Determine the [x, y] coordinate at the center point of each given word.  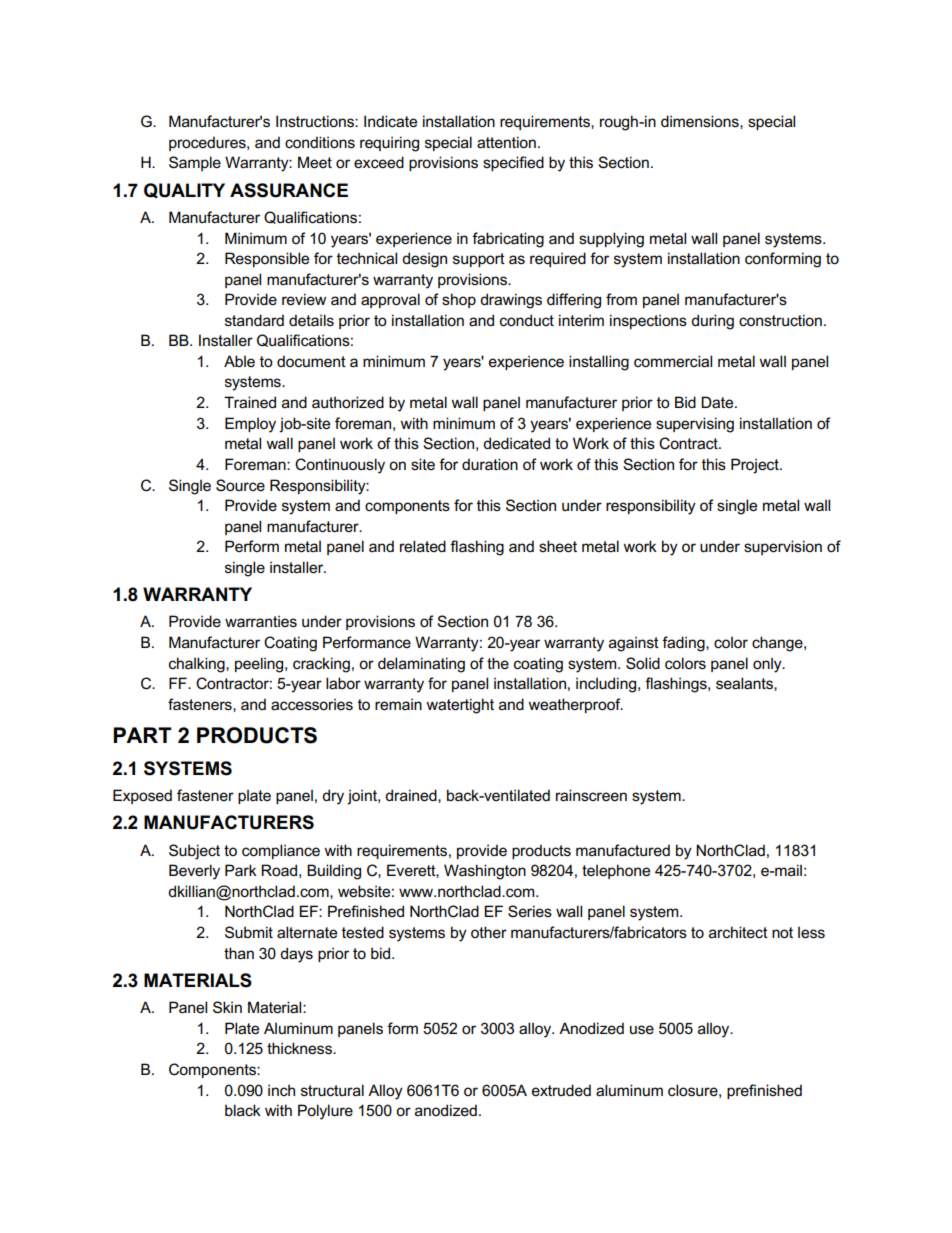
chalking [198, 665]
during [712, 322]
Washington [485, 872]
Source [240, 485]
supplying [611, 240]
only [768, 665]
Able [239, 361]
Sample [195, 163]
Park [241, 870]
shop [459, 300]
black [243, 1110]
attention [506, 142]
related [423, 546]
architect [738, 932]
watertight [460, 706]
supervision [783, 547]
